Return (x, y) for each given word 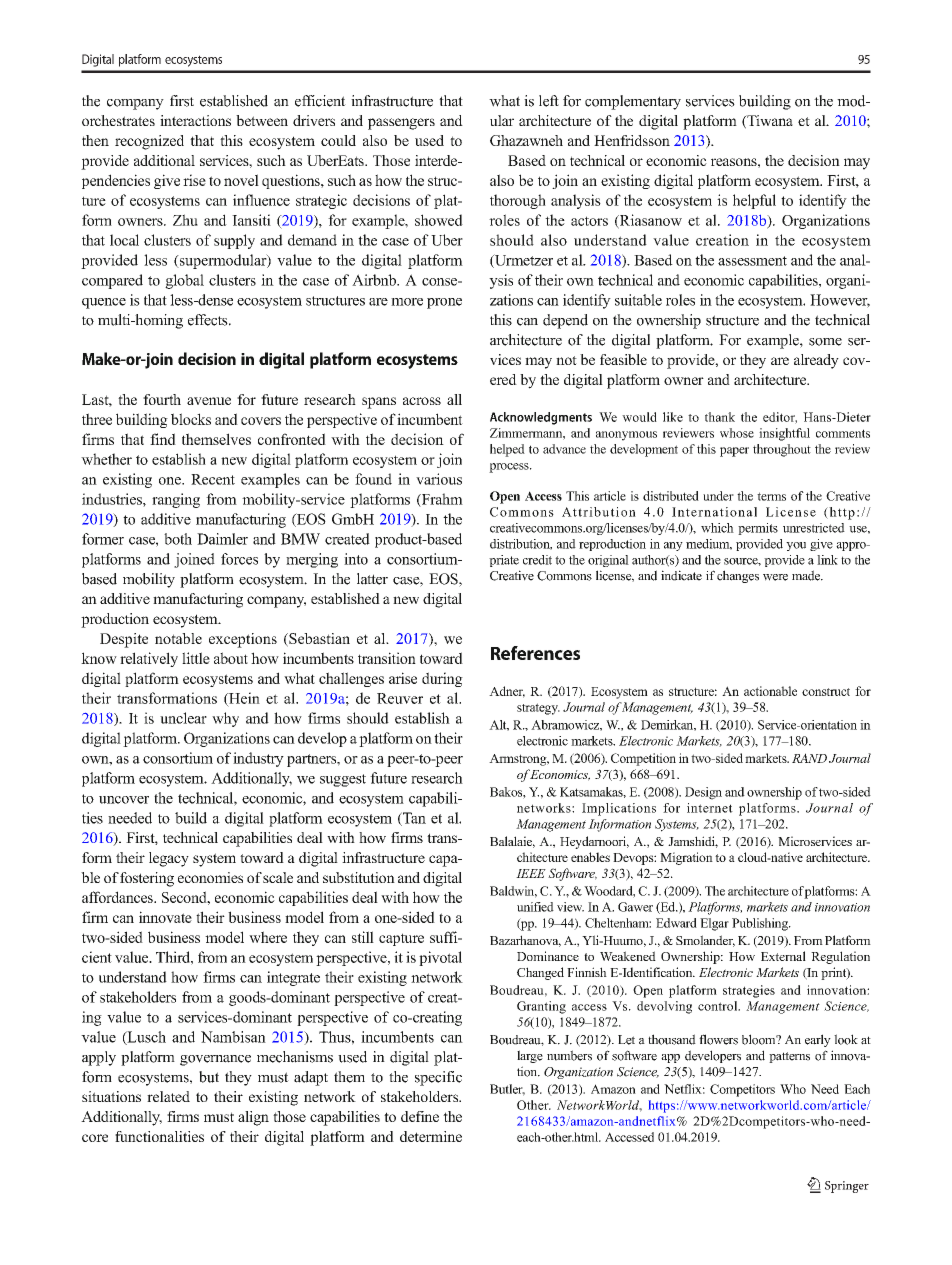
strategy (538, 709)
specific (438, 1078)
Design (703, 793)
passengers (401, 124)
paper (734, 452)
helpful (754, 201)
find (163, 439)
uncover (124, 800)
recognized (149, 142)
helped (507, 450)
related (168, 1096)
